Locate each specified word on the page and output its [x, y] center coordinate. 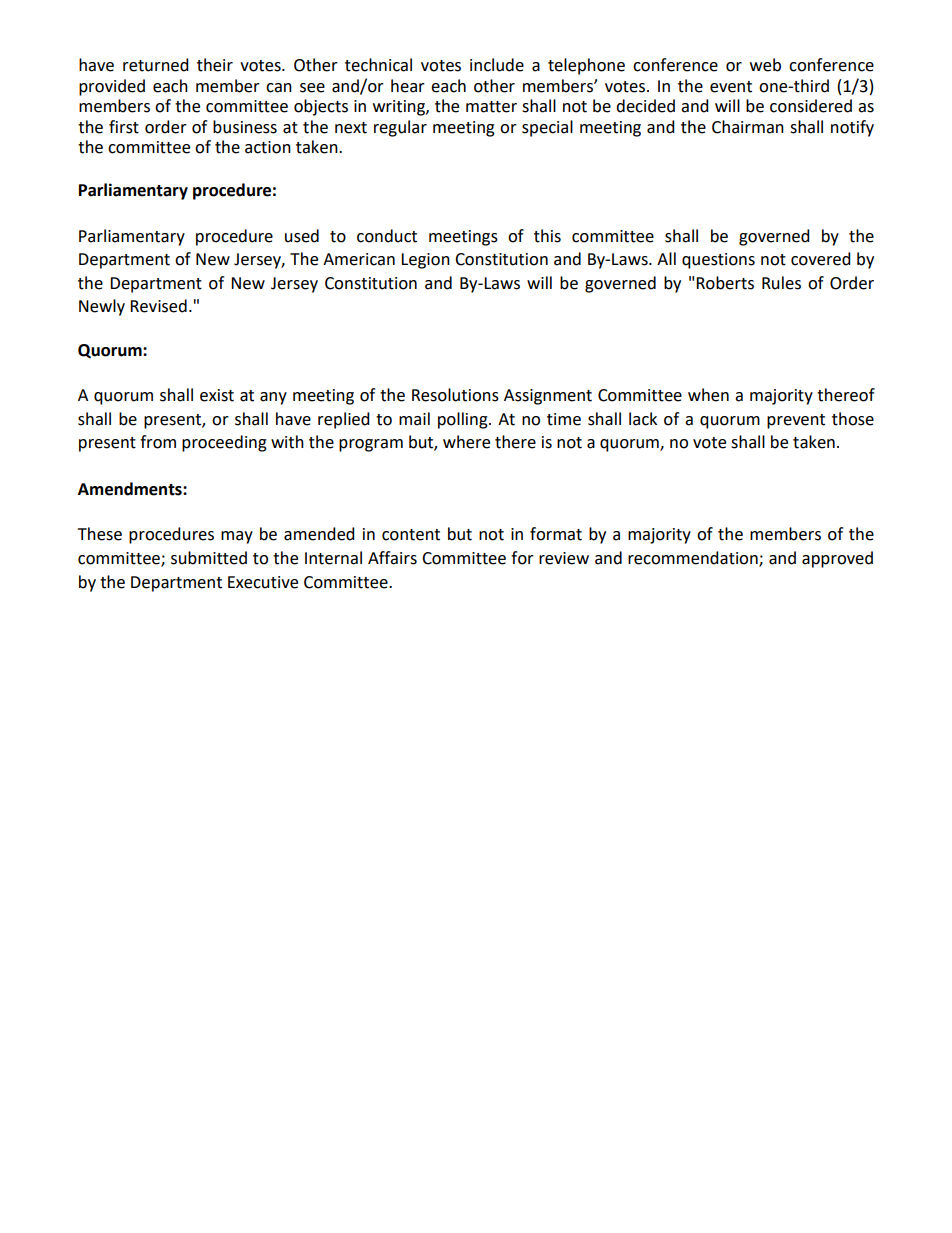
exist [217, 395]
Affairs [392, 558]
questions [718, 261]
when [708, 395]
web [765, 65]
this [547, 236]
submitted [209, 558]
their [215, 65]
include [497, 65]
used [302, 236]
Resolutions [455, 395]
